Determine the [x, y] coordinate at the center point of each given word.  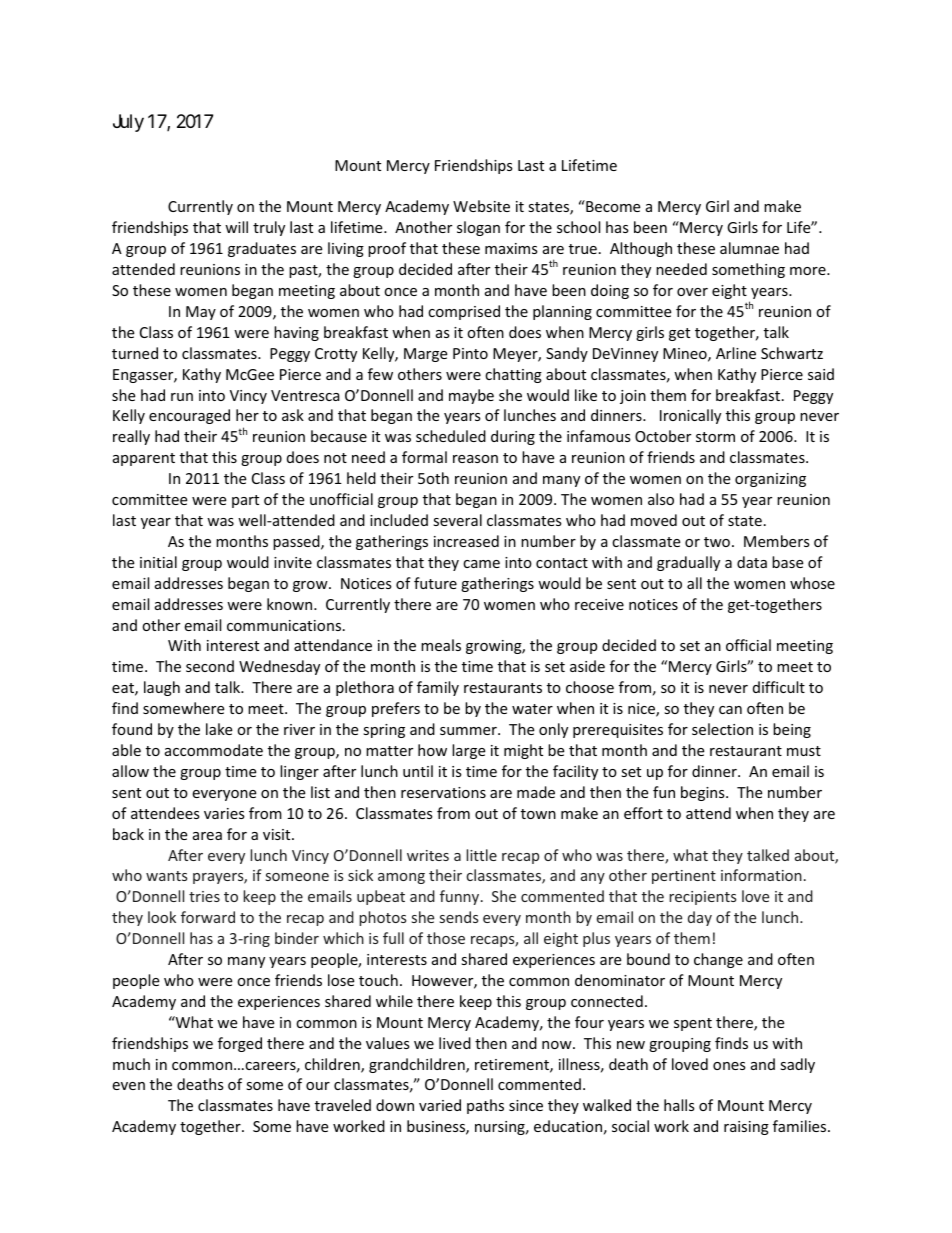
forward [208, 917]
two [717, 542]
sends [459, 917]
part [245, 501]
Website [481, 206]
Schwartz [792, 353]
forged [240, 1044]
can [730, 710]
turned [135, 353]
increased [466, 541]
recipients [702, 898]
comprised [464, 312]
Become [612, 206]
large [468, 751]
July [128, 123]
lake [219, 729]
